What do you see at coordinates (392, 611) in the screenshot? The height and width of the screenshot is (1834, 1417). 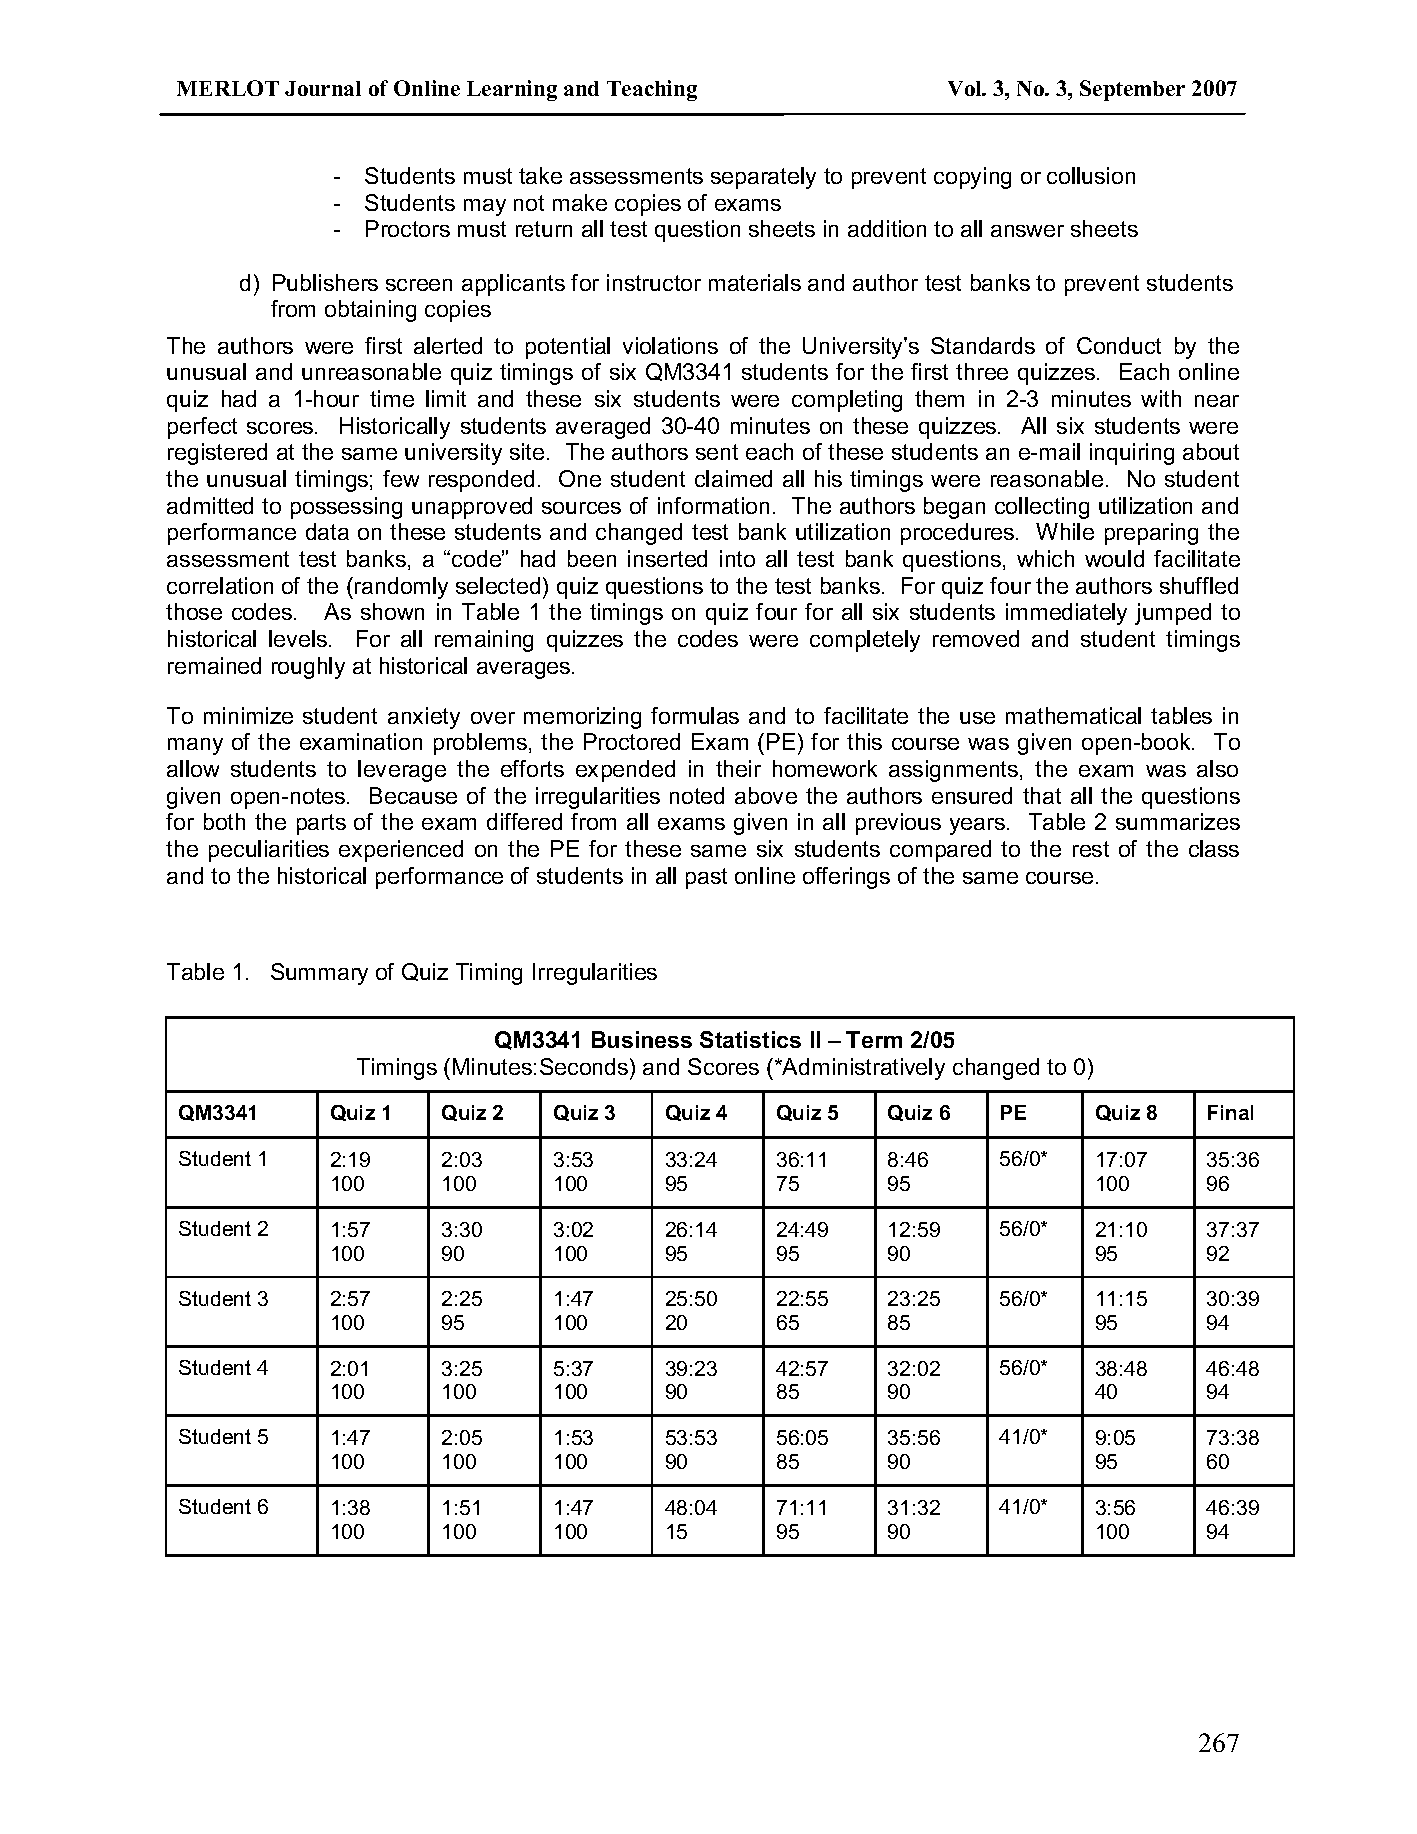 I see `shown` at bounding box center [392, 611].
